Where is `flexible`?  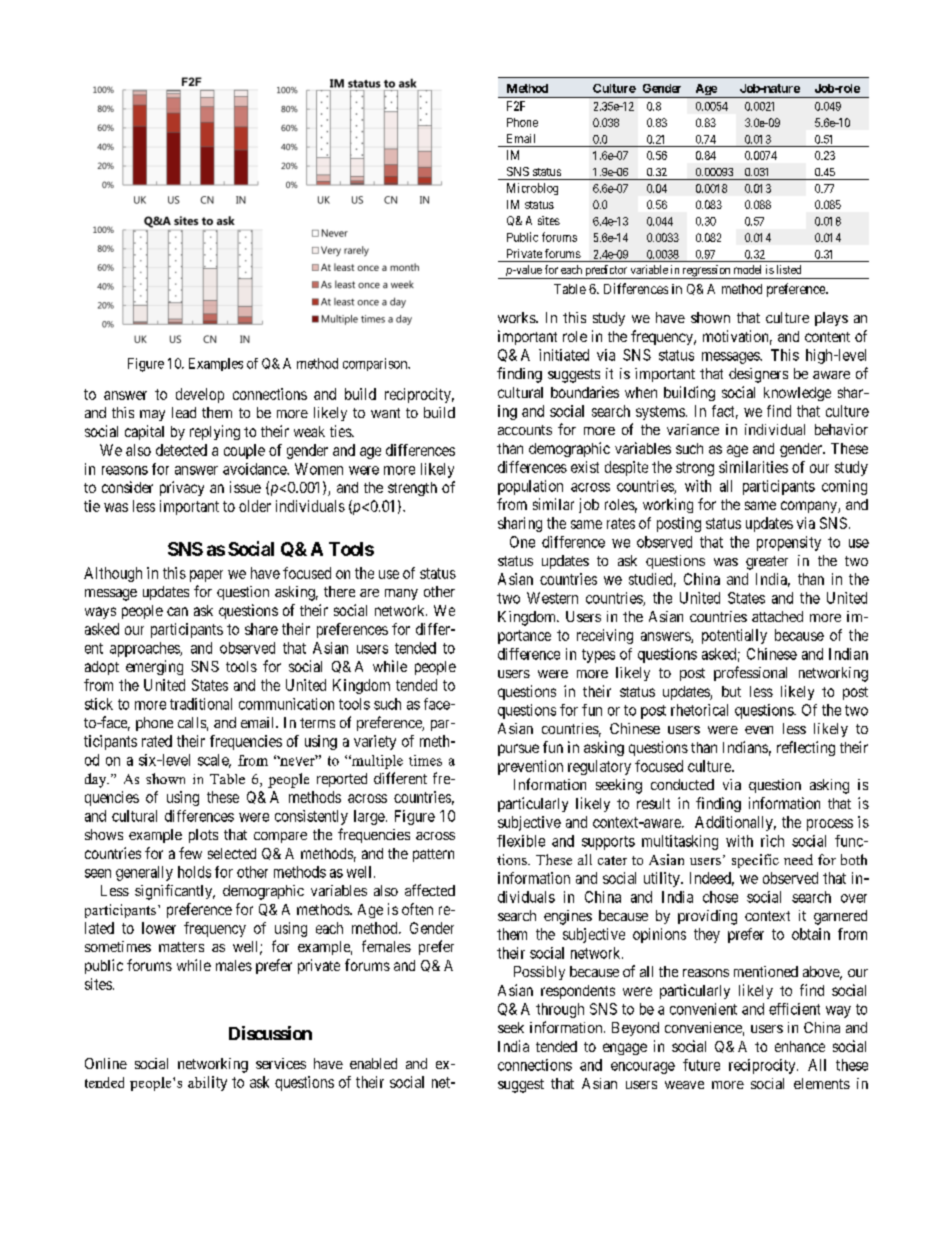 flexible is located at coordinates (521, 841).
